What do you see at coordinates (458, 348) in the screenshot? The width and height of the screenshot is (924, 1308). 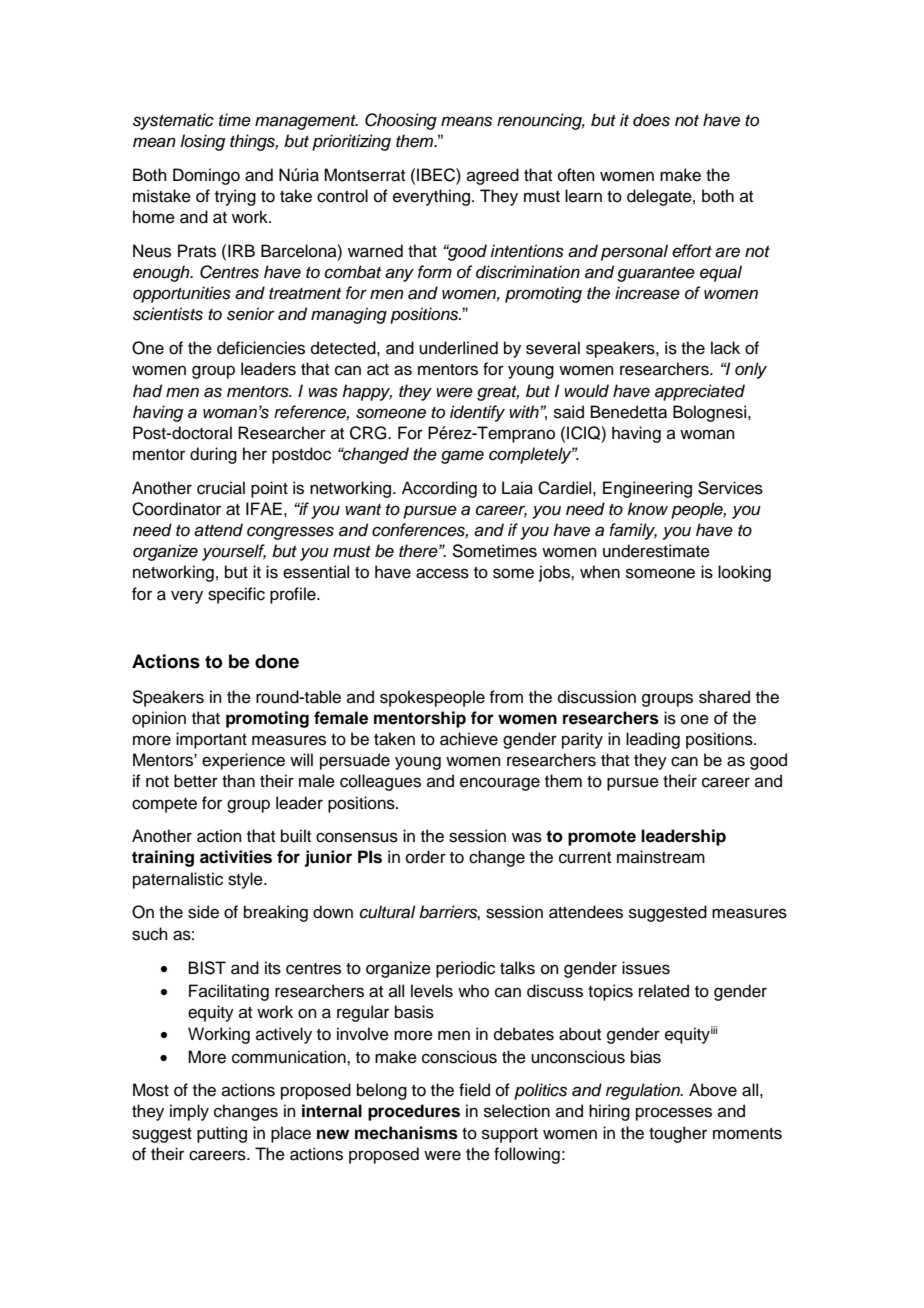 I see `underlined` at bounding box center [458, 348].
